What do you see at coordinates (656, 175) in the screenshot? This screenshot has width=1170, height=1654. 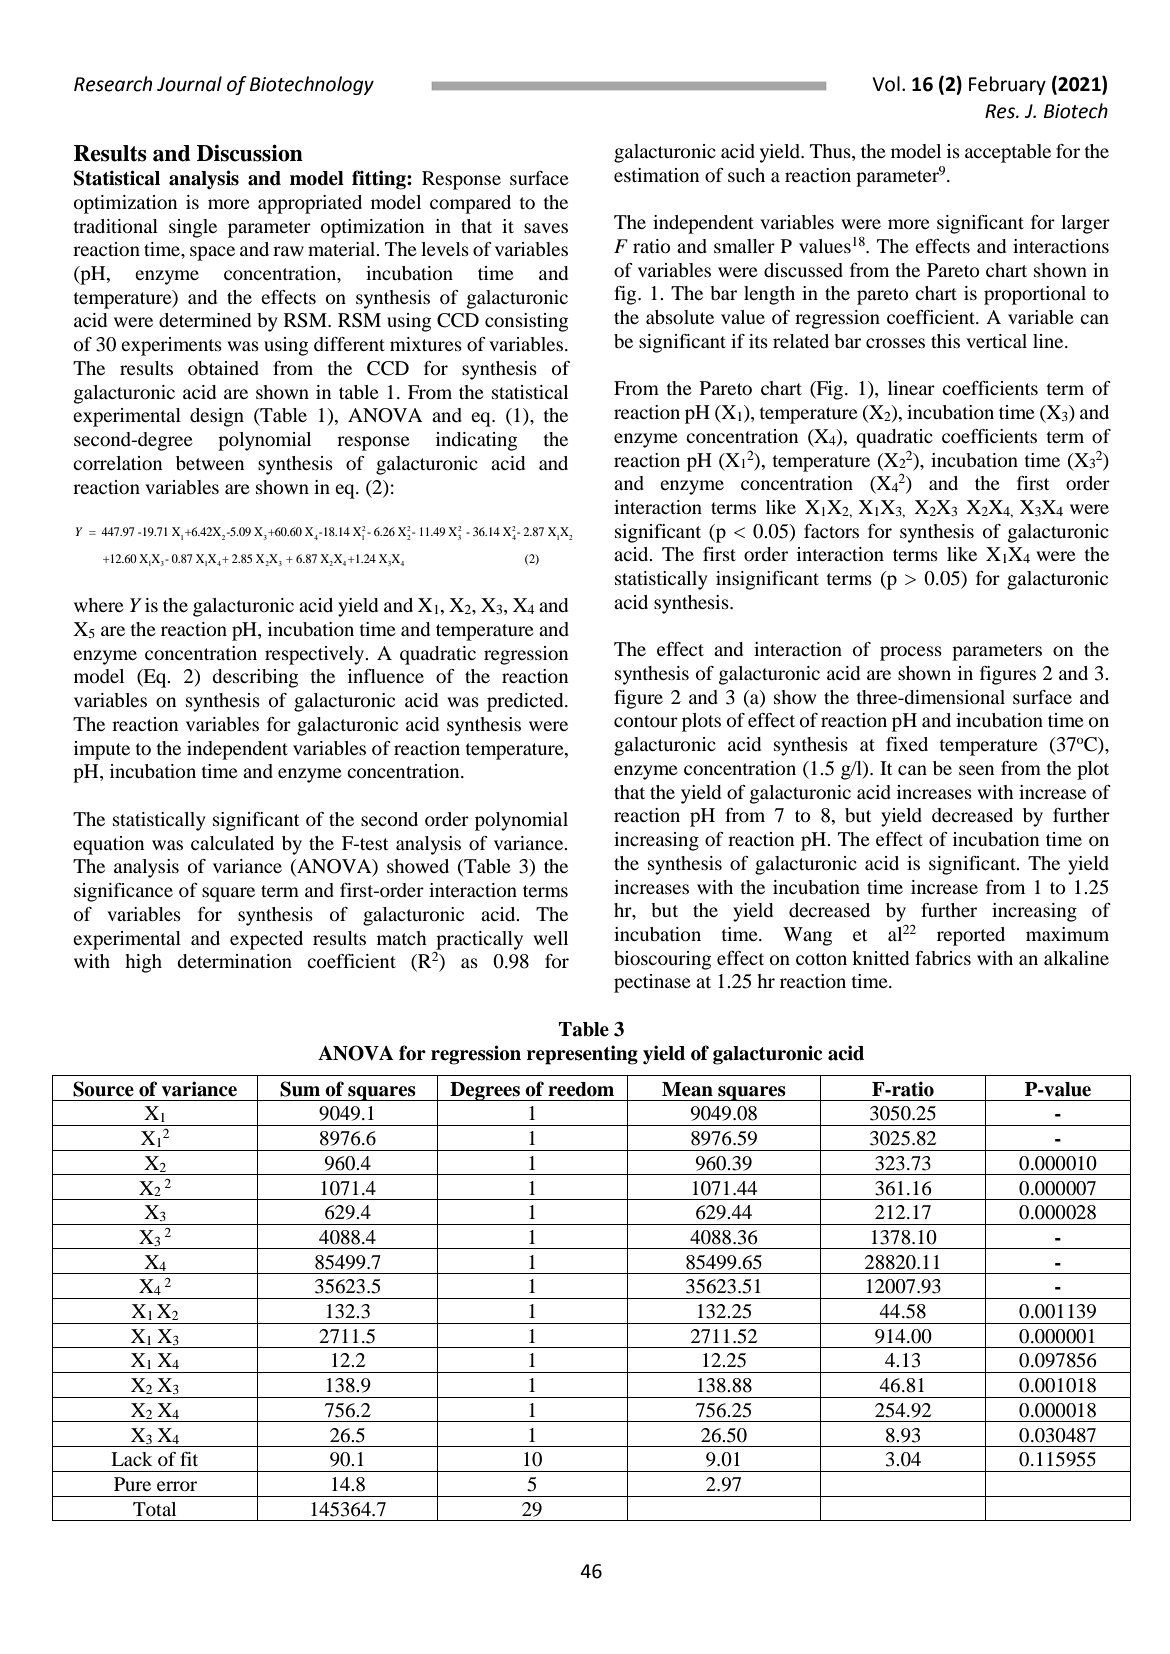 I see `estimation` at bounding box center [656, 175].
